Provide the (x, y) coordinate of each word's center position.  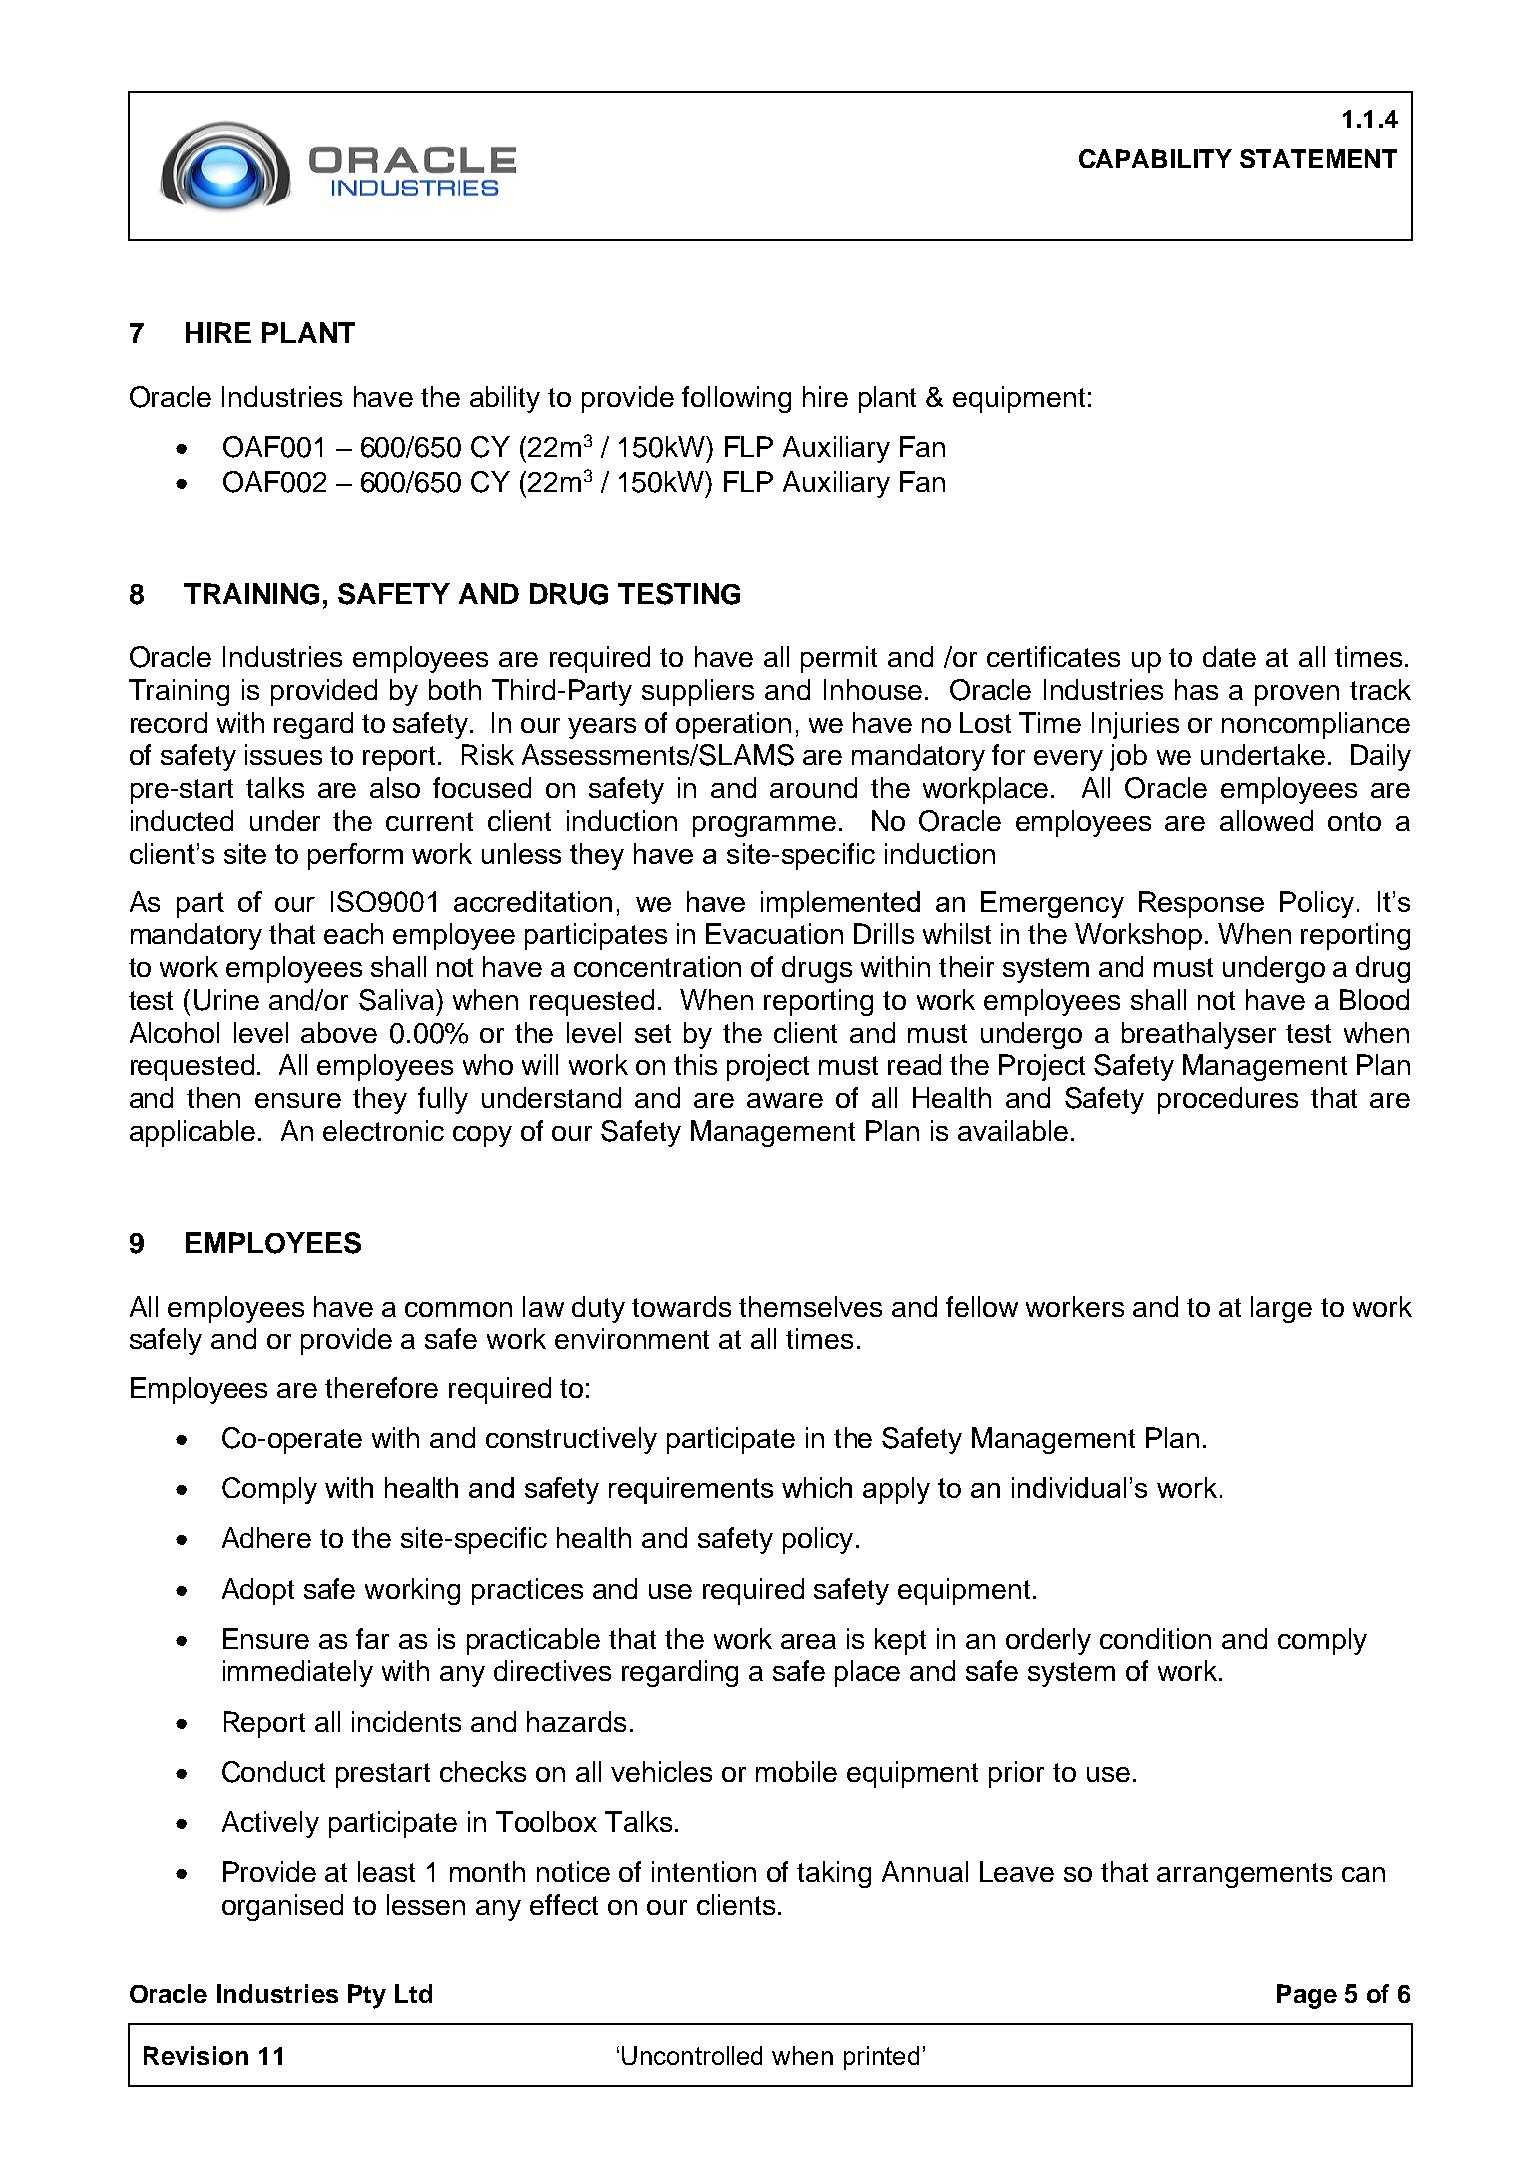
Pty (367, 1996)
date (1229, 656)
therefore (381, 1387)
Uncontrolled (692, 2055)
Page (1307, 1996)
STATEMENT (1318, 158)
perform (355, 856)
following (736, 399)
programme (764, 826)
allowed (1266, 820)
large (1281, 1309)
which (817, 1487)
